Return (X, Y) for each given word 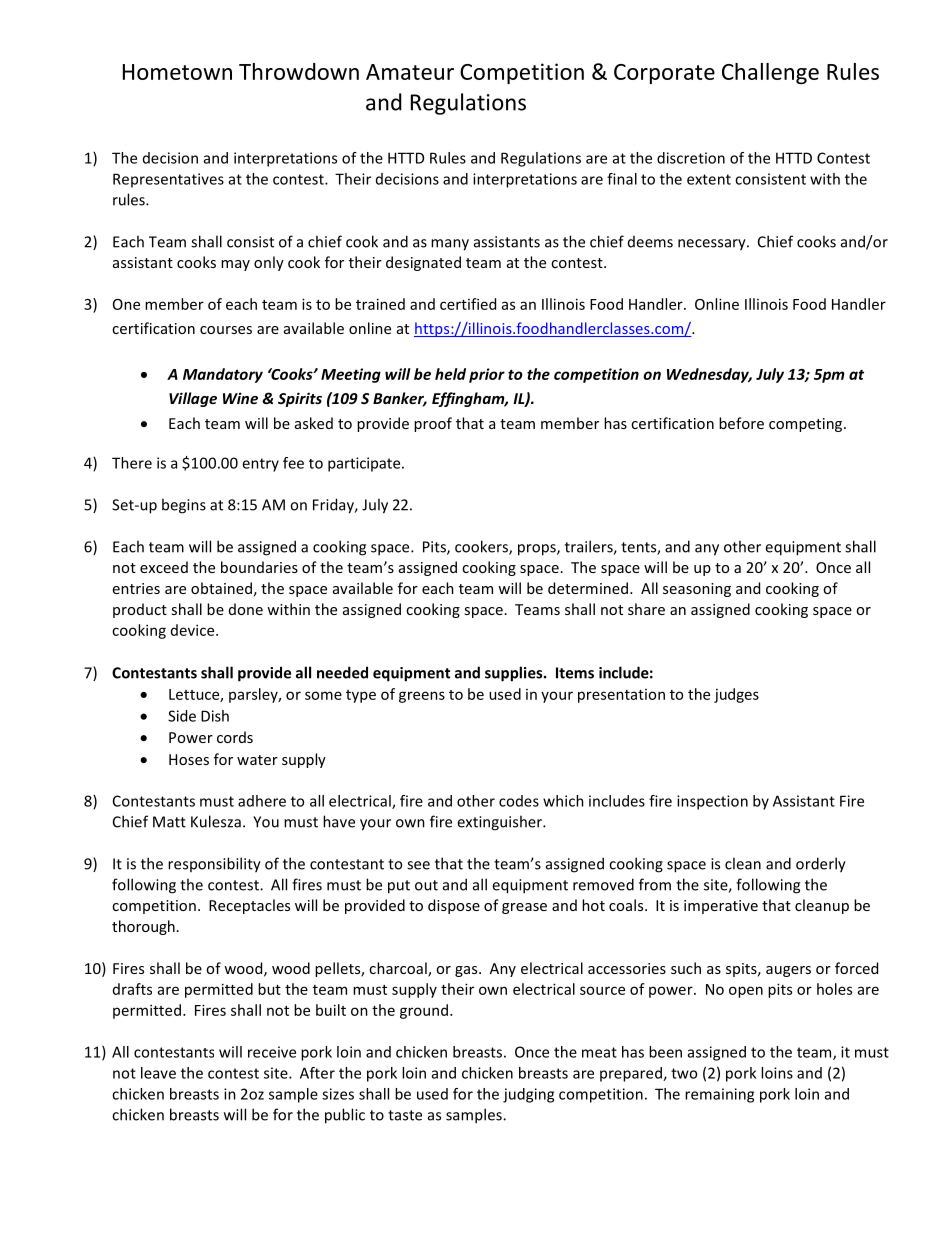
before (741, 423)
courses (226, 330)
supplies (515, 674)
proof (433, 424)
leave (158, 1073)
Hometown (177, 72)
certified (468, 304)
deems (650, 242)
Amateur (410, 72)
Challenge (770, 73)
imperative (721, 907)
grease (524, 908)
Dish (215, 716)
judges (736, 695)
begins (184, 506)
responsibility (214, 865)
